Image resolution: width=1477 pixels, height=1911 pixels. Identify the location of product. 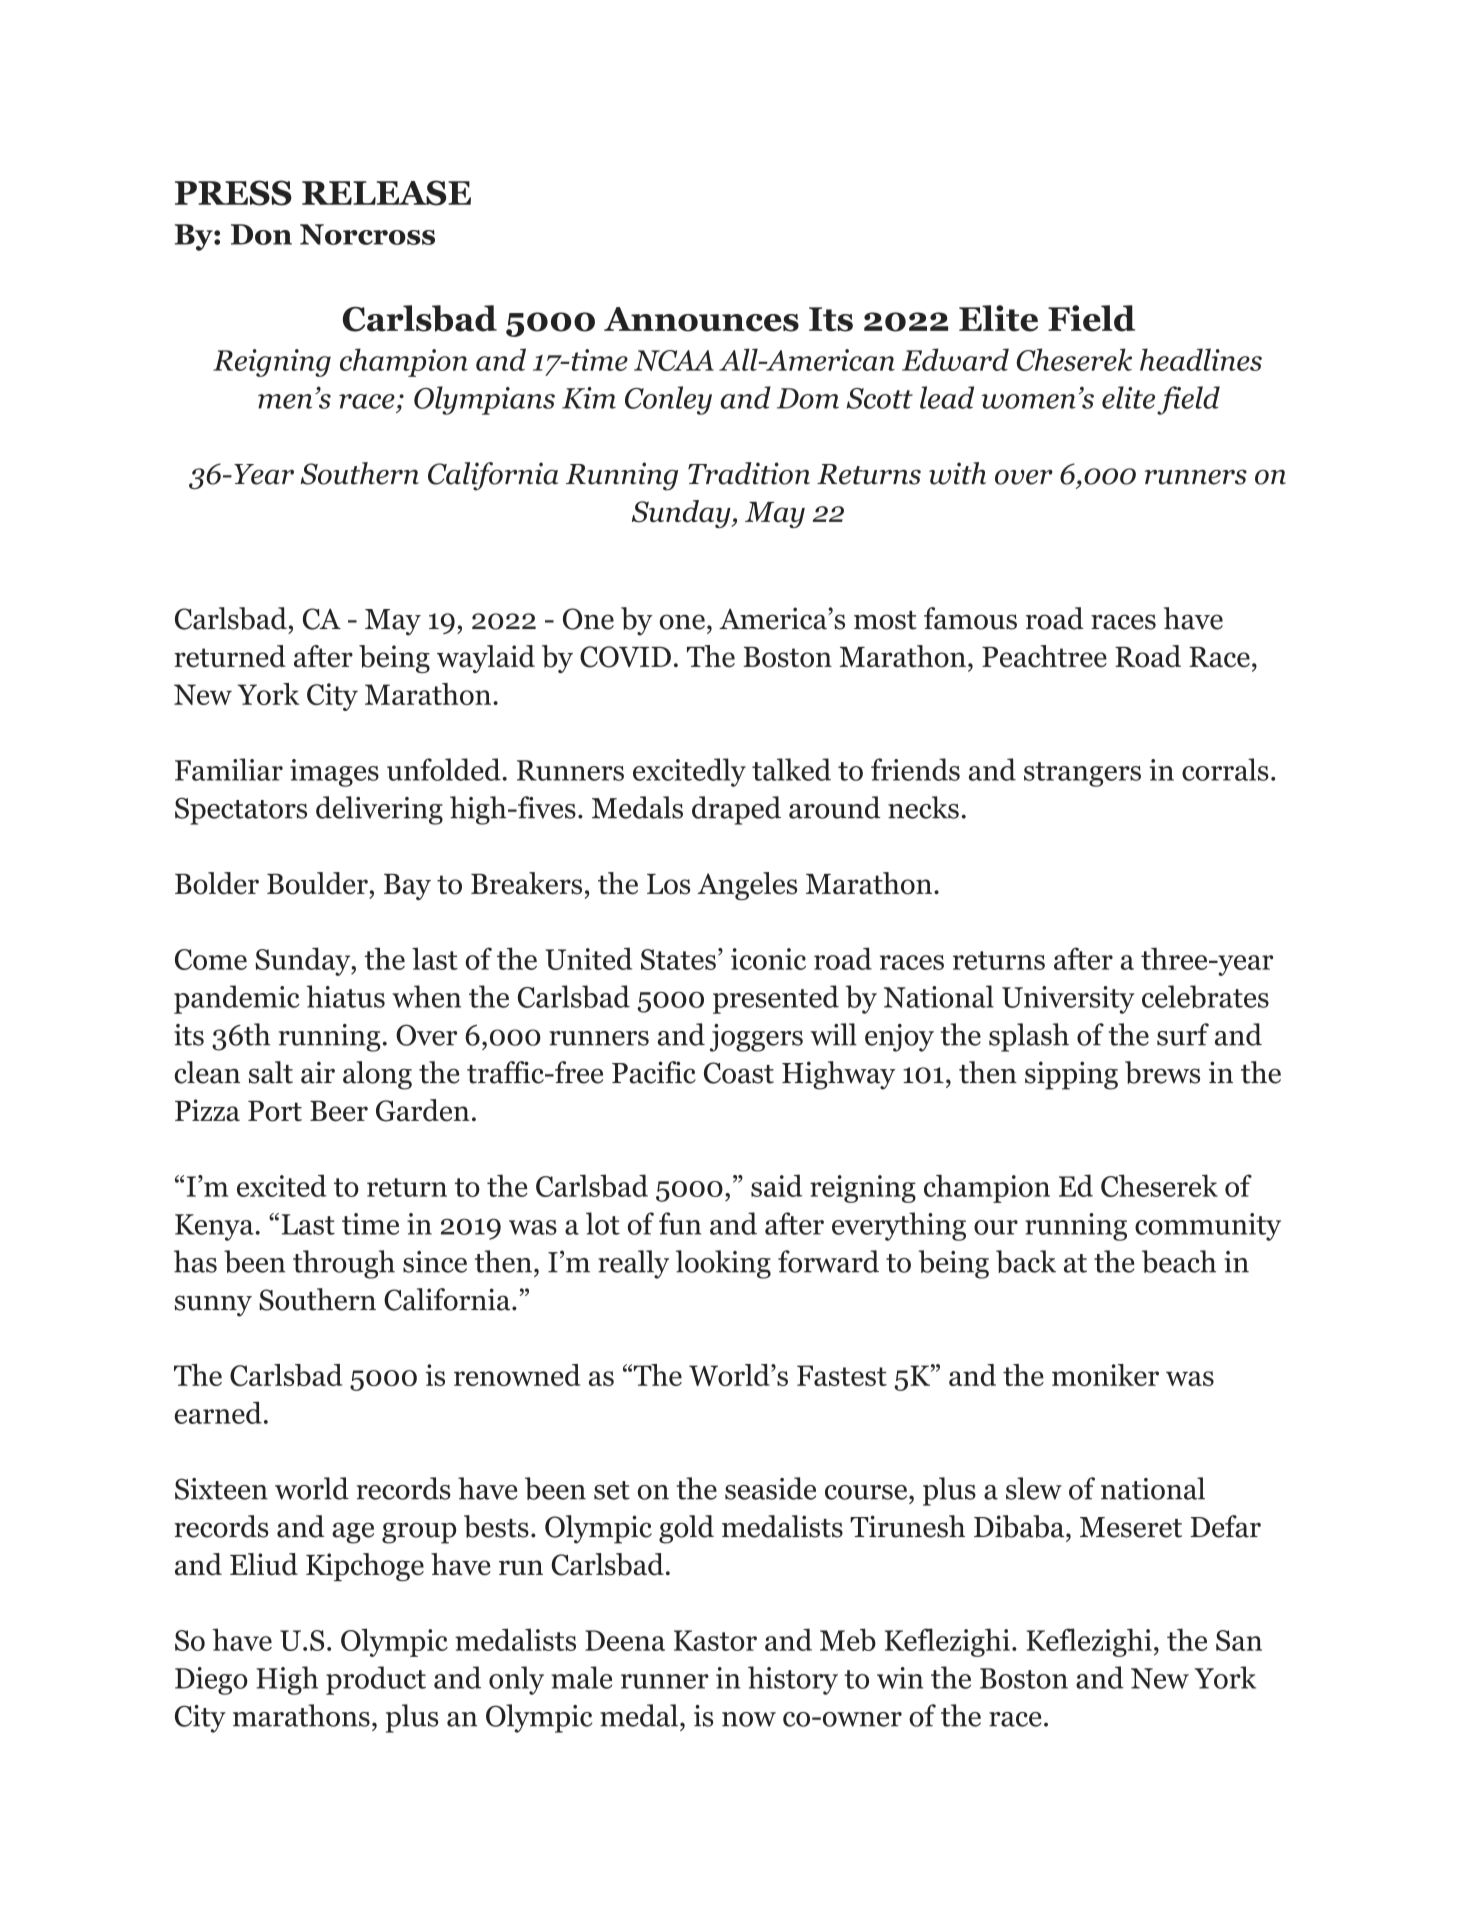
(376, 1680).
